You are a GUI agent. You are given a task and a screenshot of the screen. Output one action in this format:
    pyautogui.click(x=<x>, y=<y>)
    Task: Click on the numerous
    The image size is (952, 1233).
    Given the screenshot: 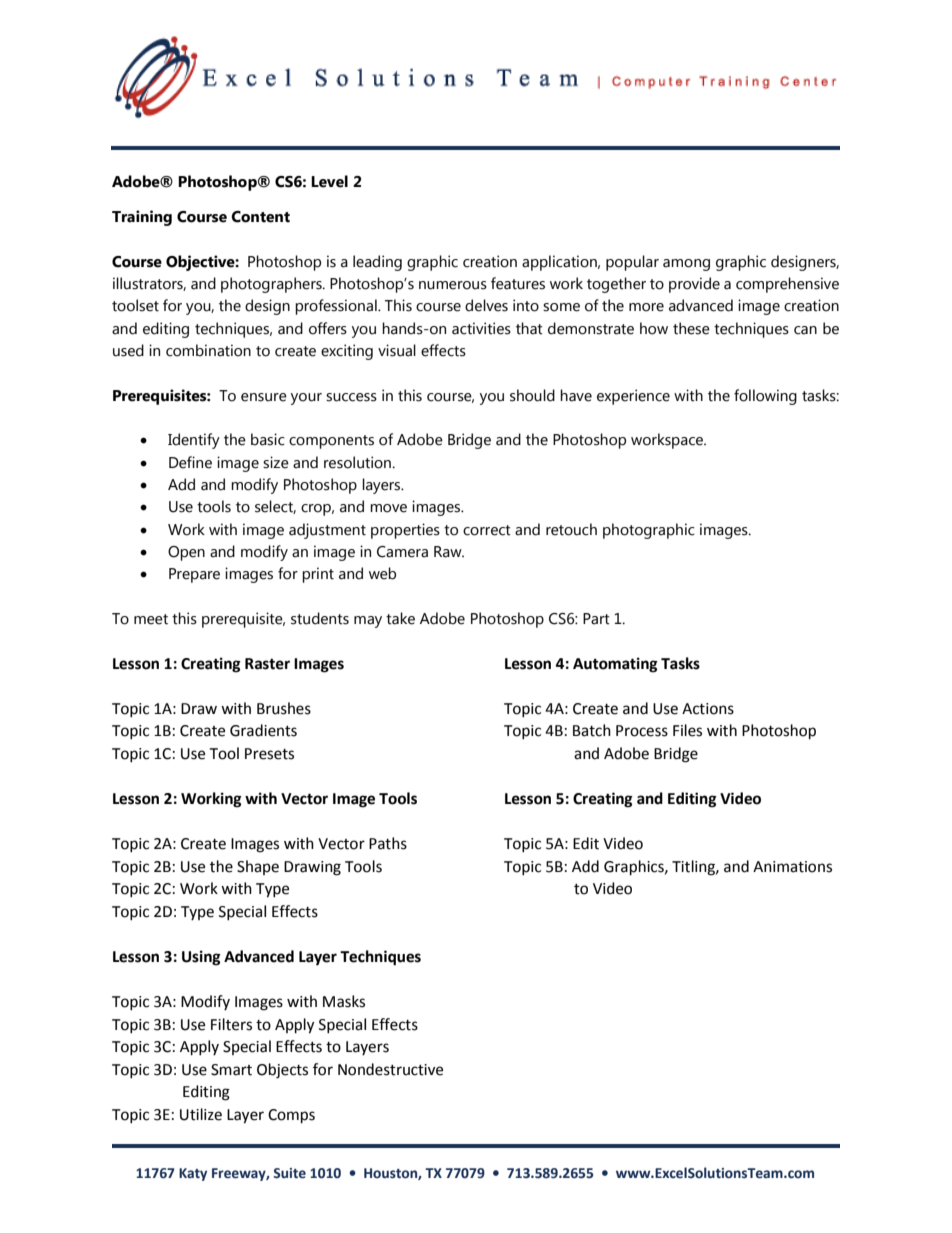 What is the action you would take?
    pyautogui.click(x=453, y=285)
